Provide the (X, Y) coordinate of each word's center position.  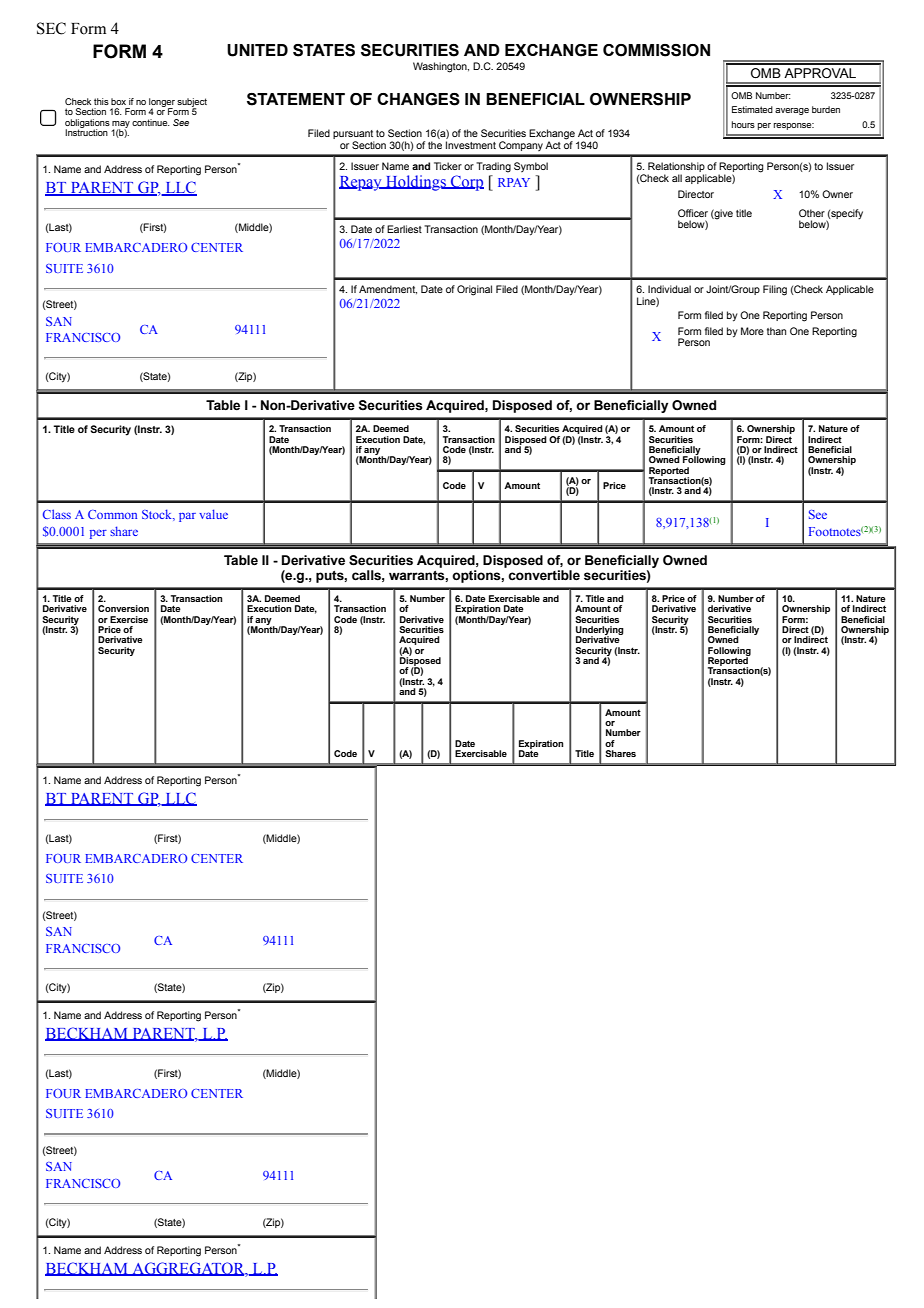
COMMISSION (656, 50)
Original (474, 290)
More (752, 331)
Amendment (388, 289)
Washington (441, 67)
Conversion (123, 608)
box (118, 101)
